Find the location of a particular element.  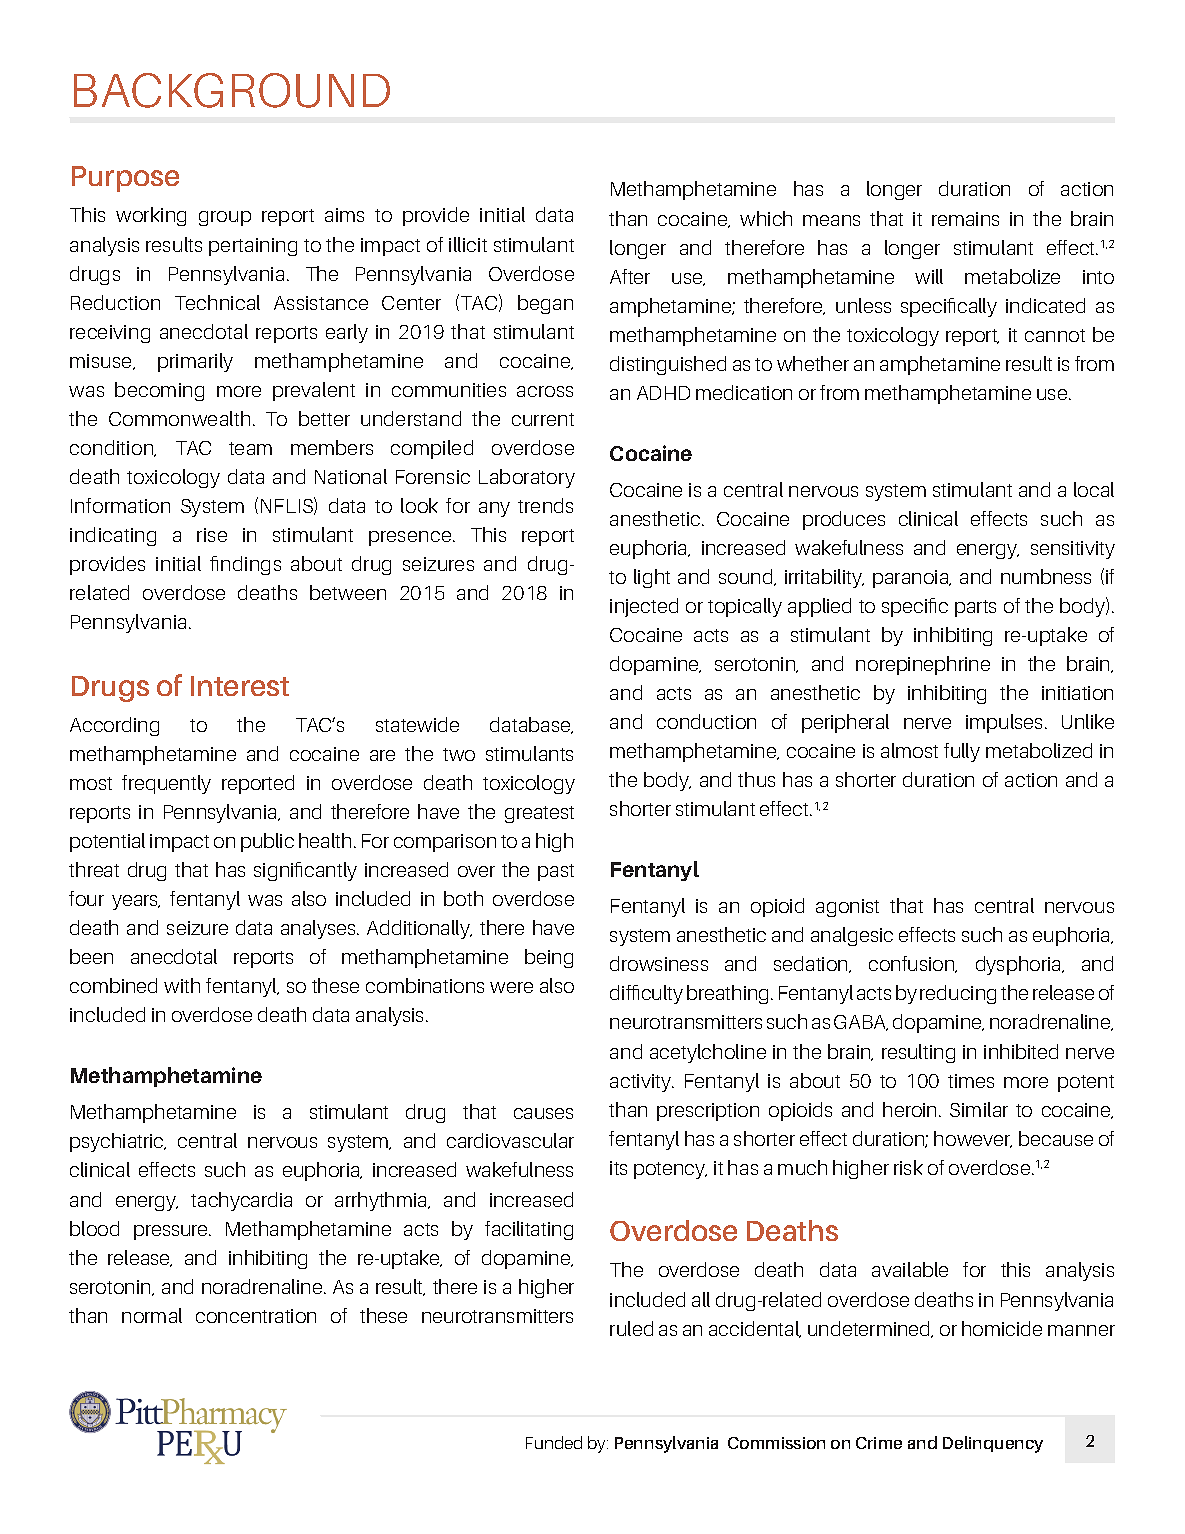

concentration is located at coordinates (256, 1316).
